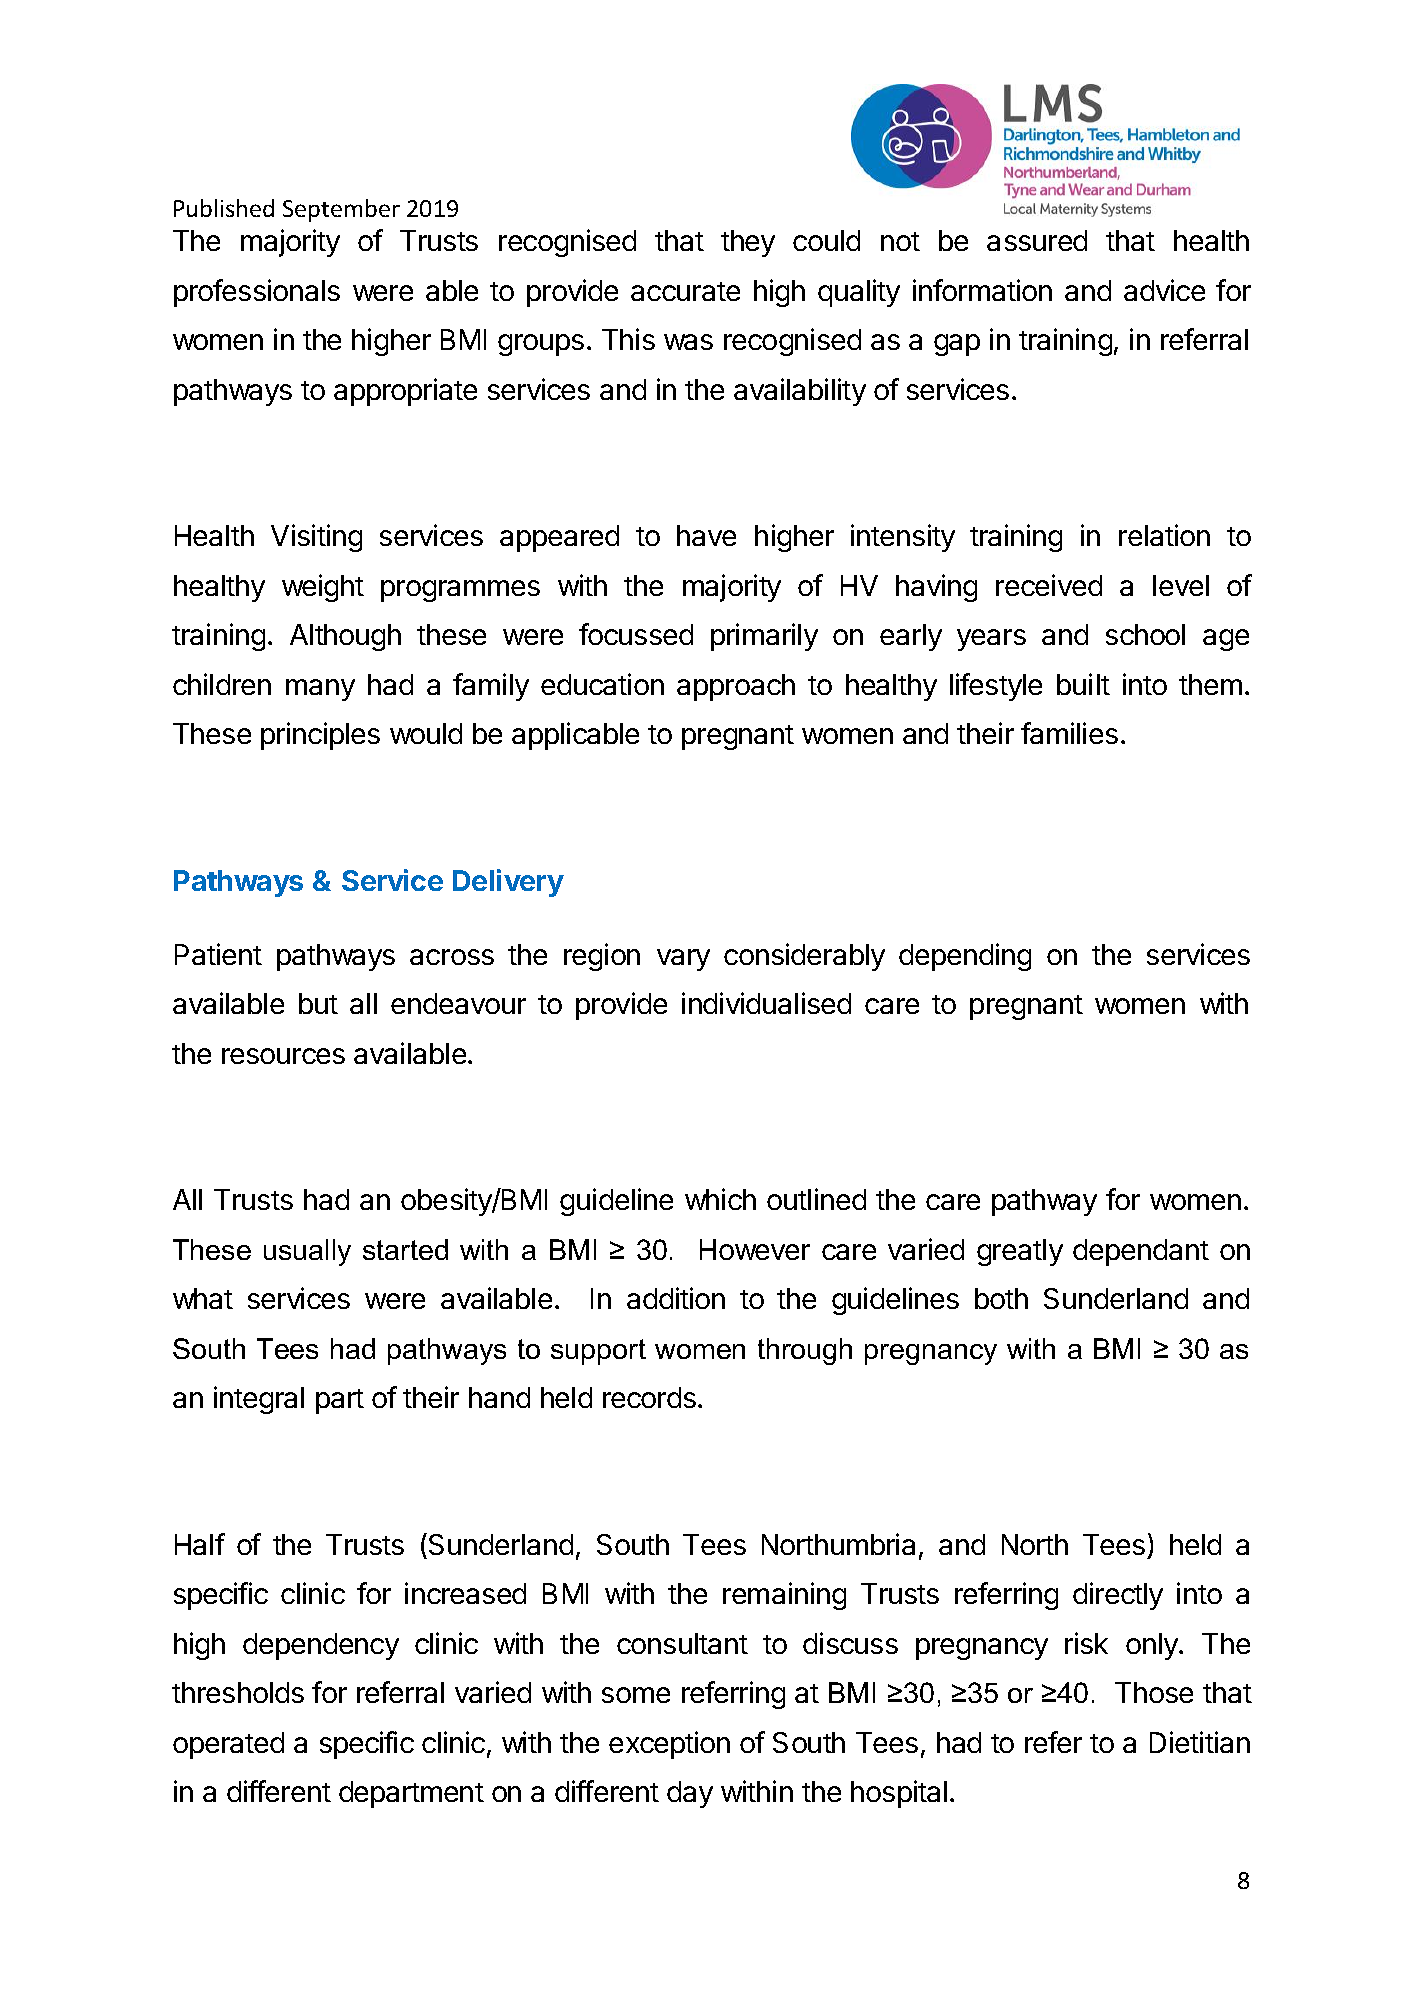  Describe the element at coordinates (318, 1003) in the screenshot. I see `but` at that location.
